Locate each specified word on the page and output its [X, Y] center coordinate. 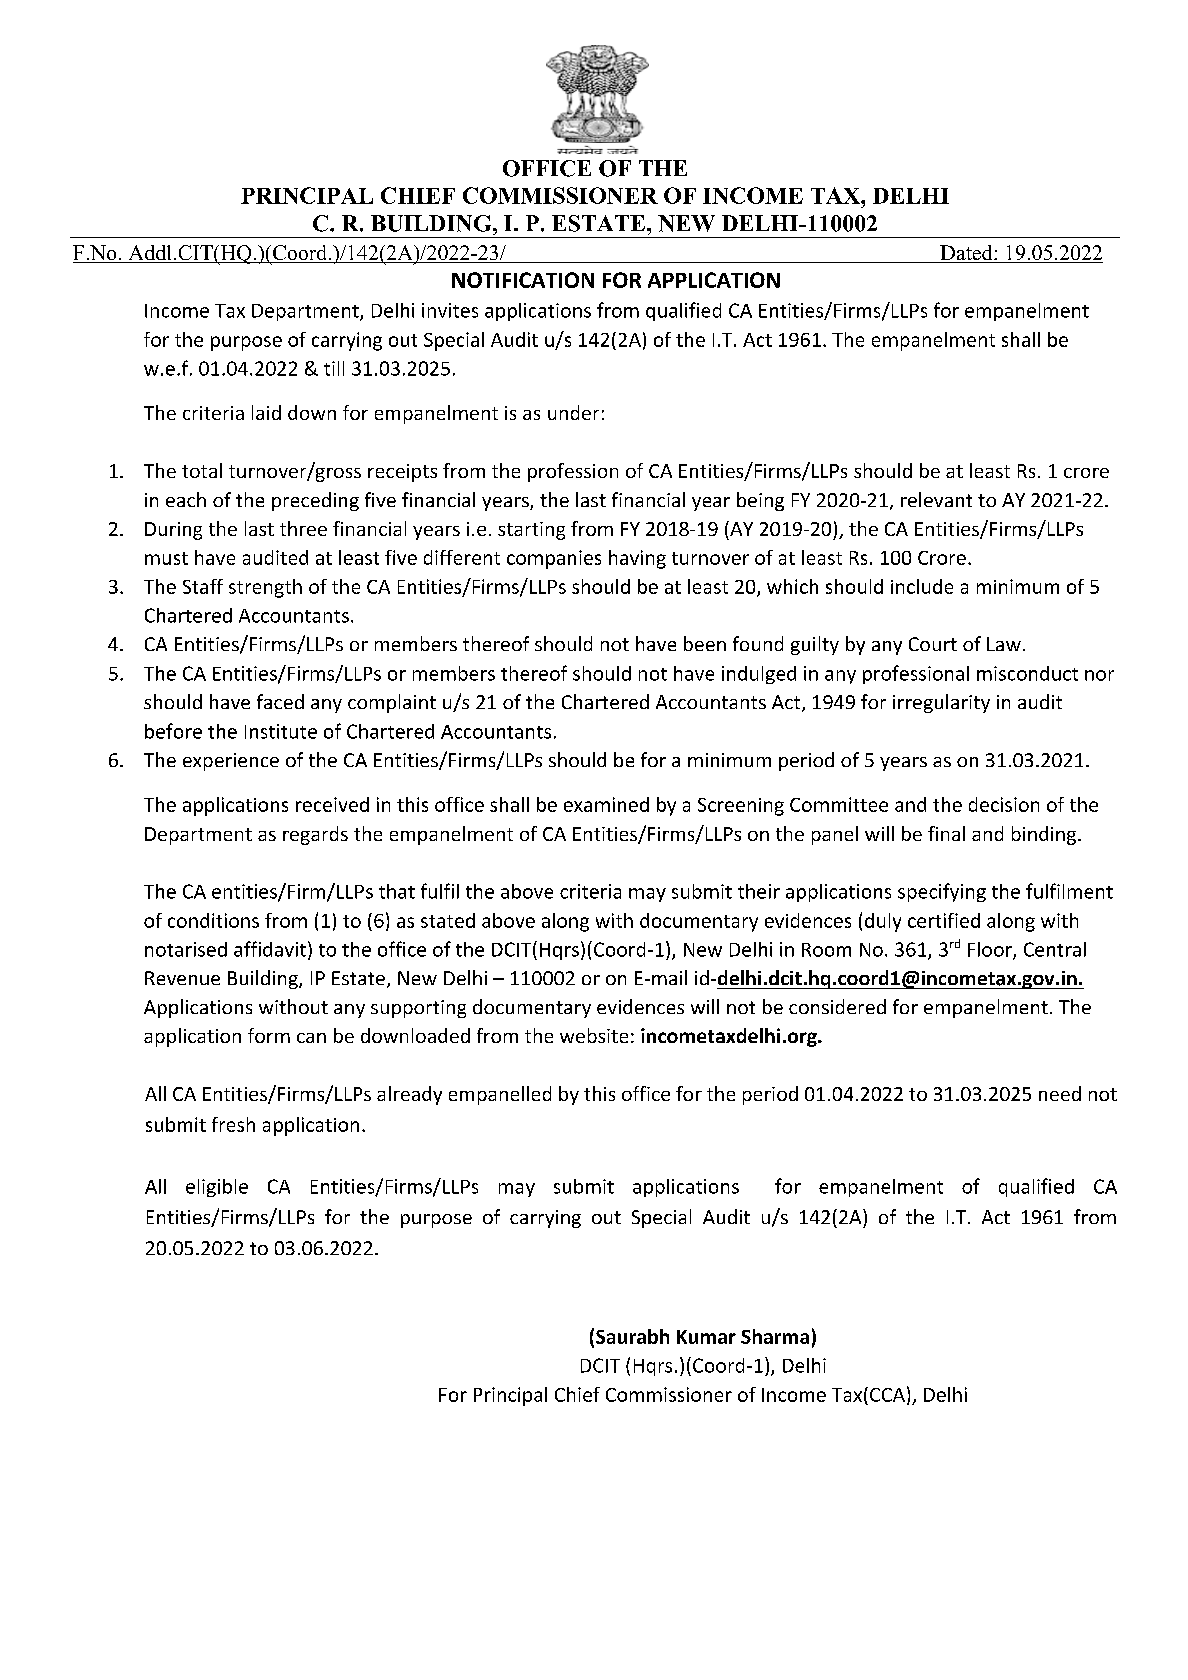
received [332, 804]
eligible [217, 1188]
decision [1004, 804]
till [334, 368]
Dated [966, 254]
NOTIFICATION [523, 280]
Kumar [706, 1337]
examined [606, 804]
